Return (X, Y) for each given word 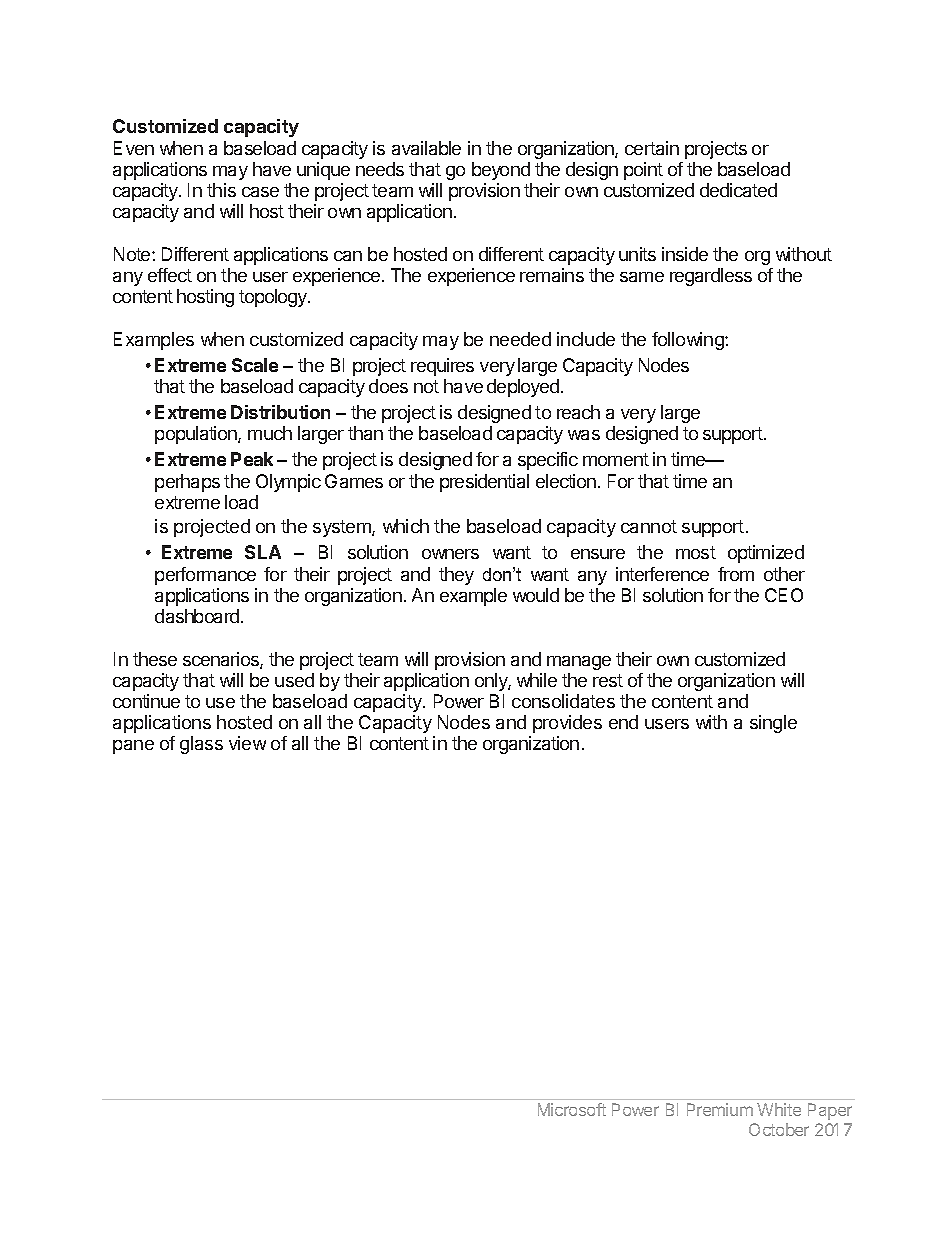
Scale (255, 365)
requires (442, 367)
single (773, 724)
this (221, 190)
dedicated (738, 190)
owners (450, 554)
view (247, 743)
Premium (720, 1109)
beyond (501, 171)
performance (205, 576)
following (689, 341)
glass (201, 745)
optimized (766, 554)
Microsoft (572, 1109)
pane (133, 747)
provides (567, 724)
